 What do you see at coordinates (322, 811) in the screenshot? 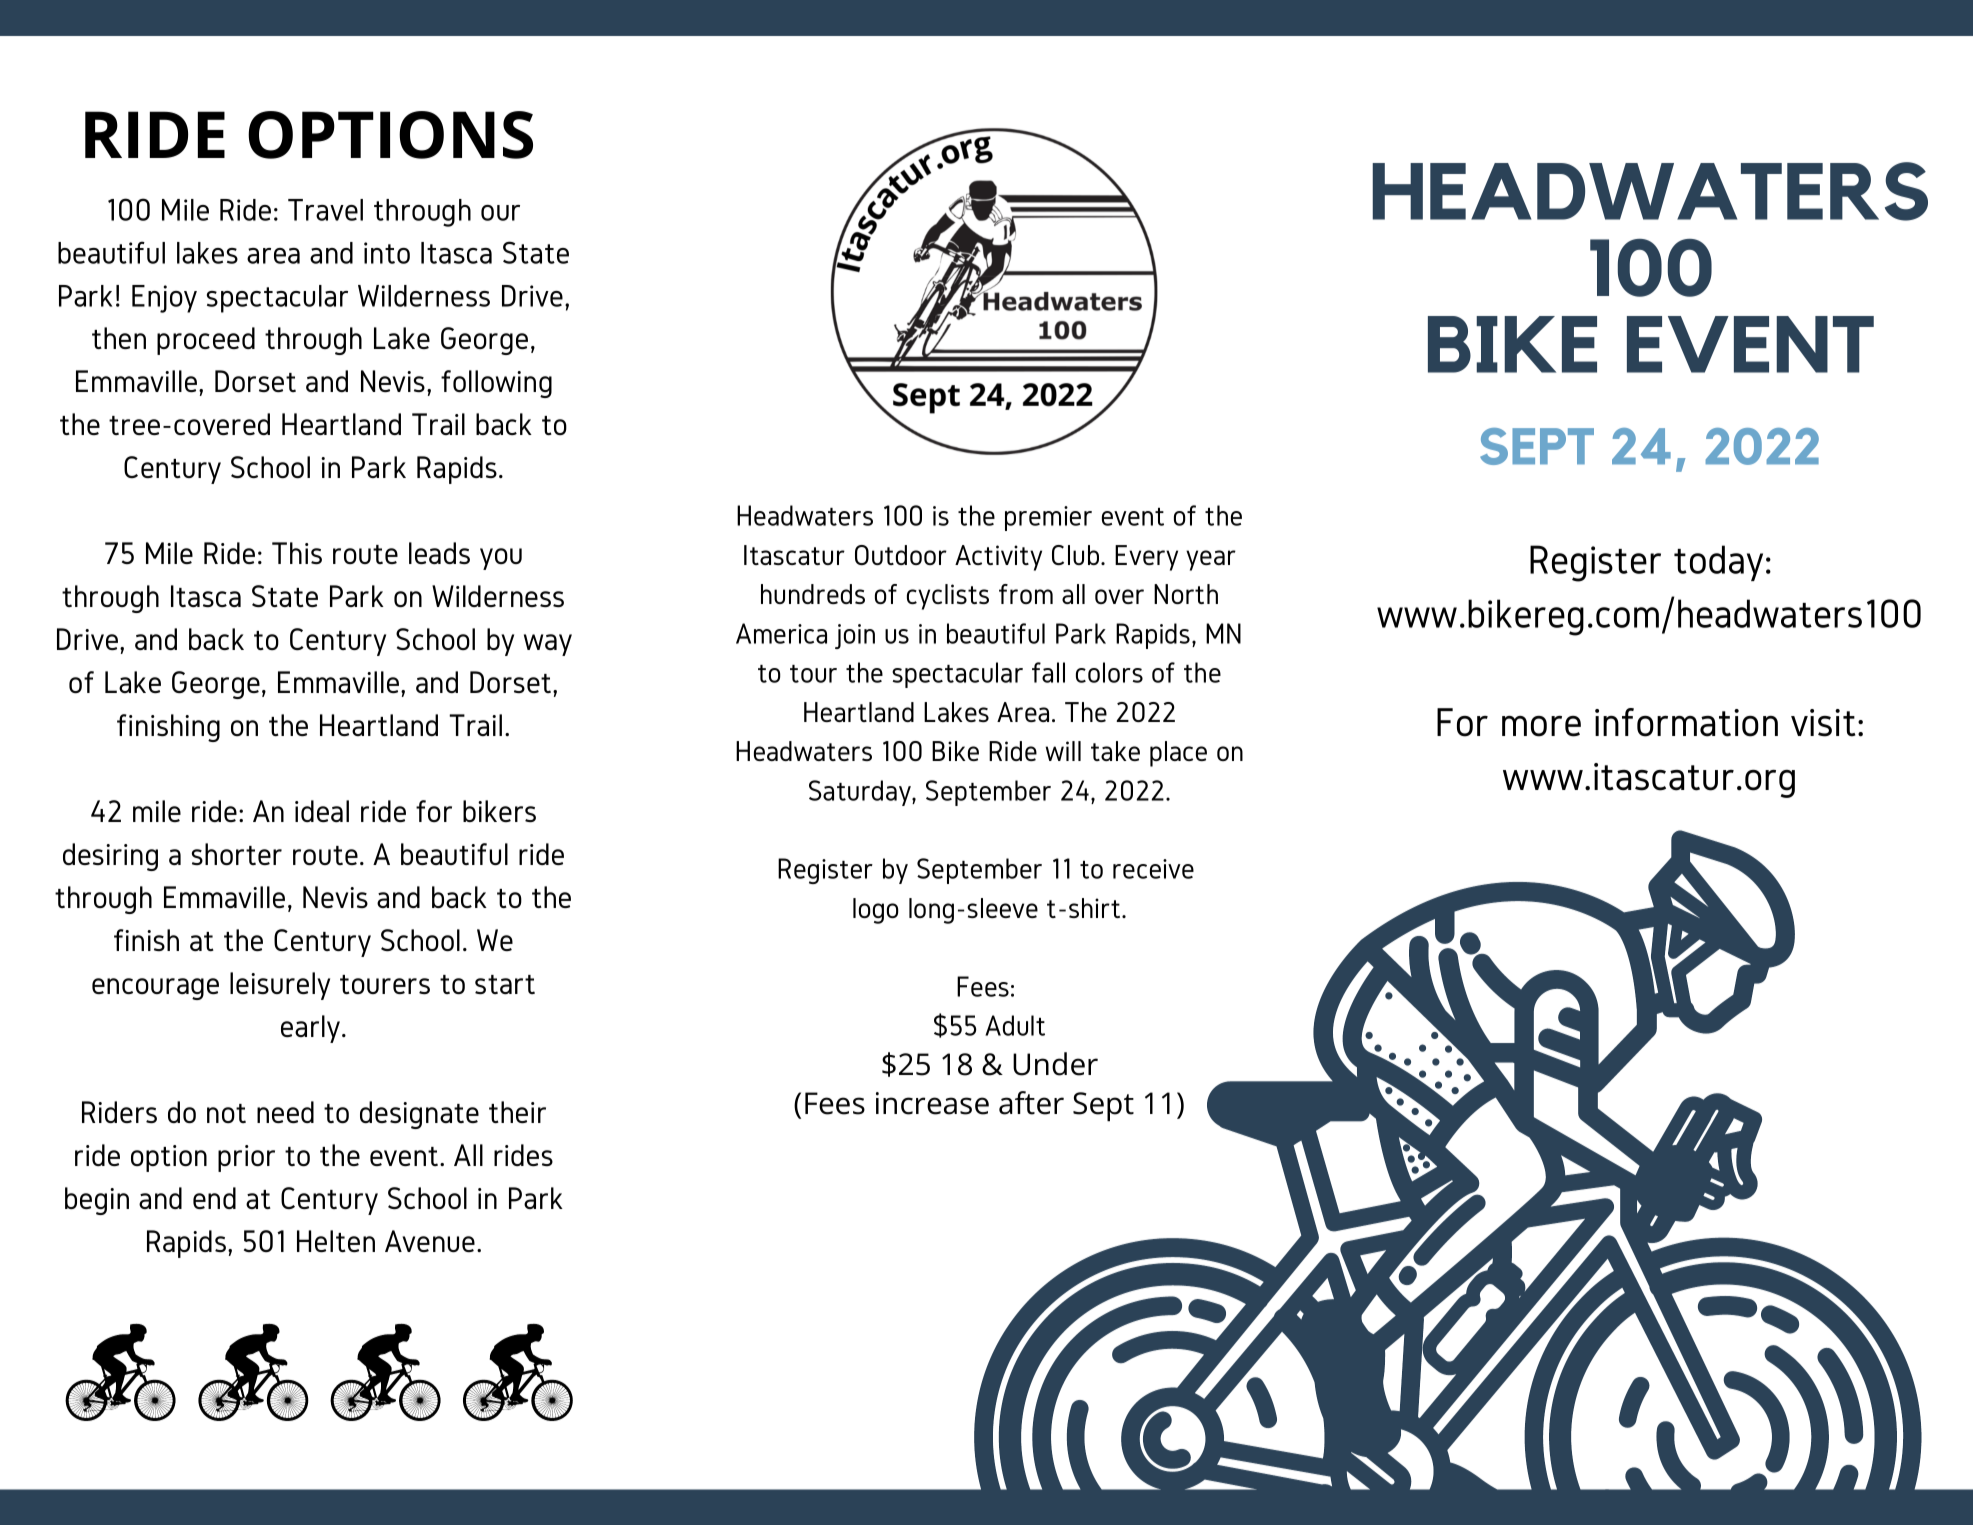
I see `ideal` at bounding box center [322, 811].
